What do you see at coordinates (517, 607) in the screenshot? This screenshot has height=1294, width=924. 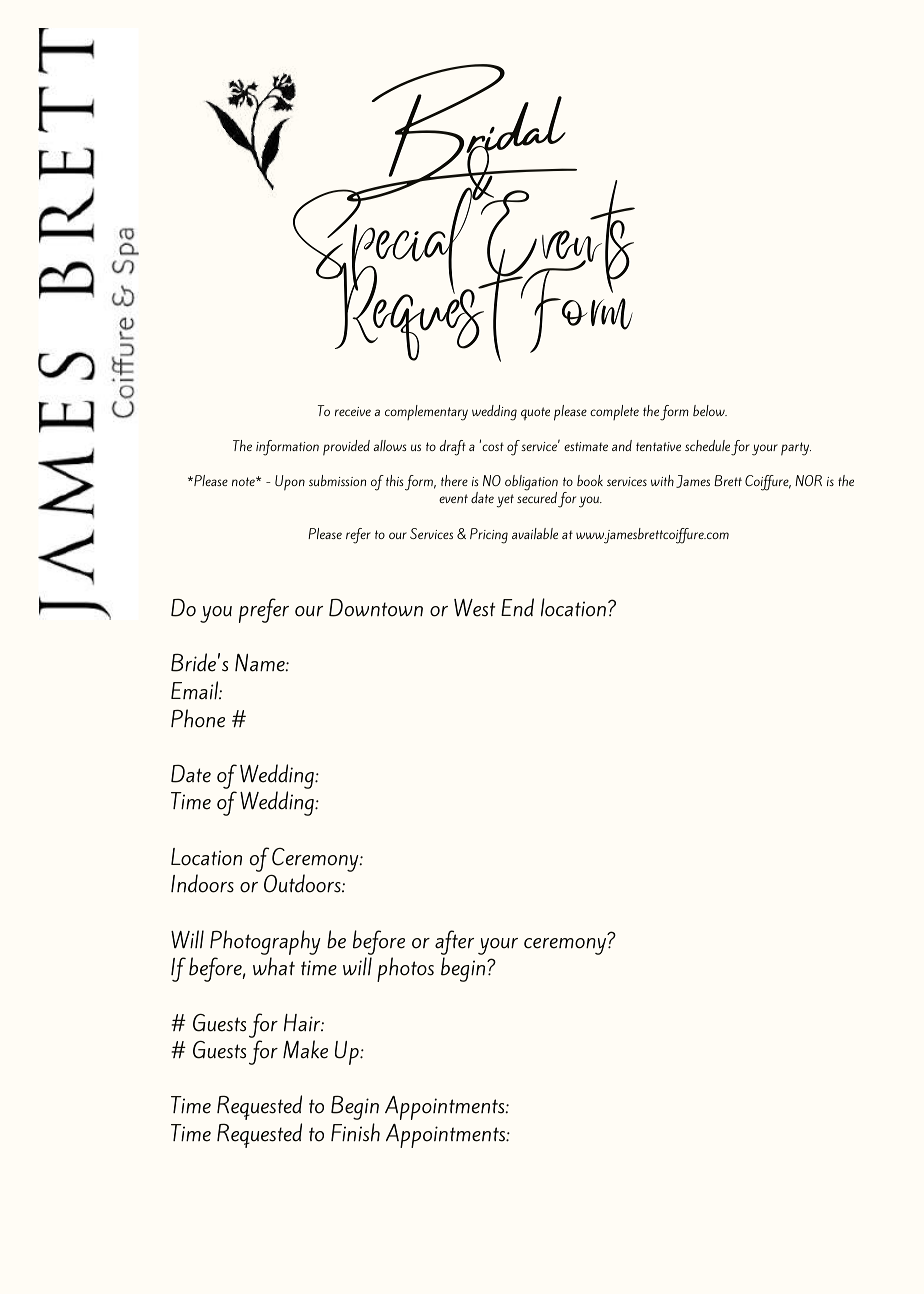 I see `End` at bounding box center [517, 607].
